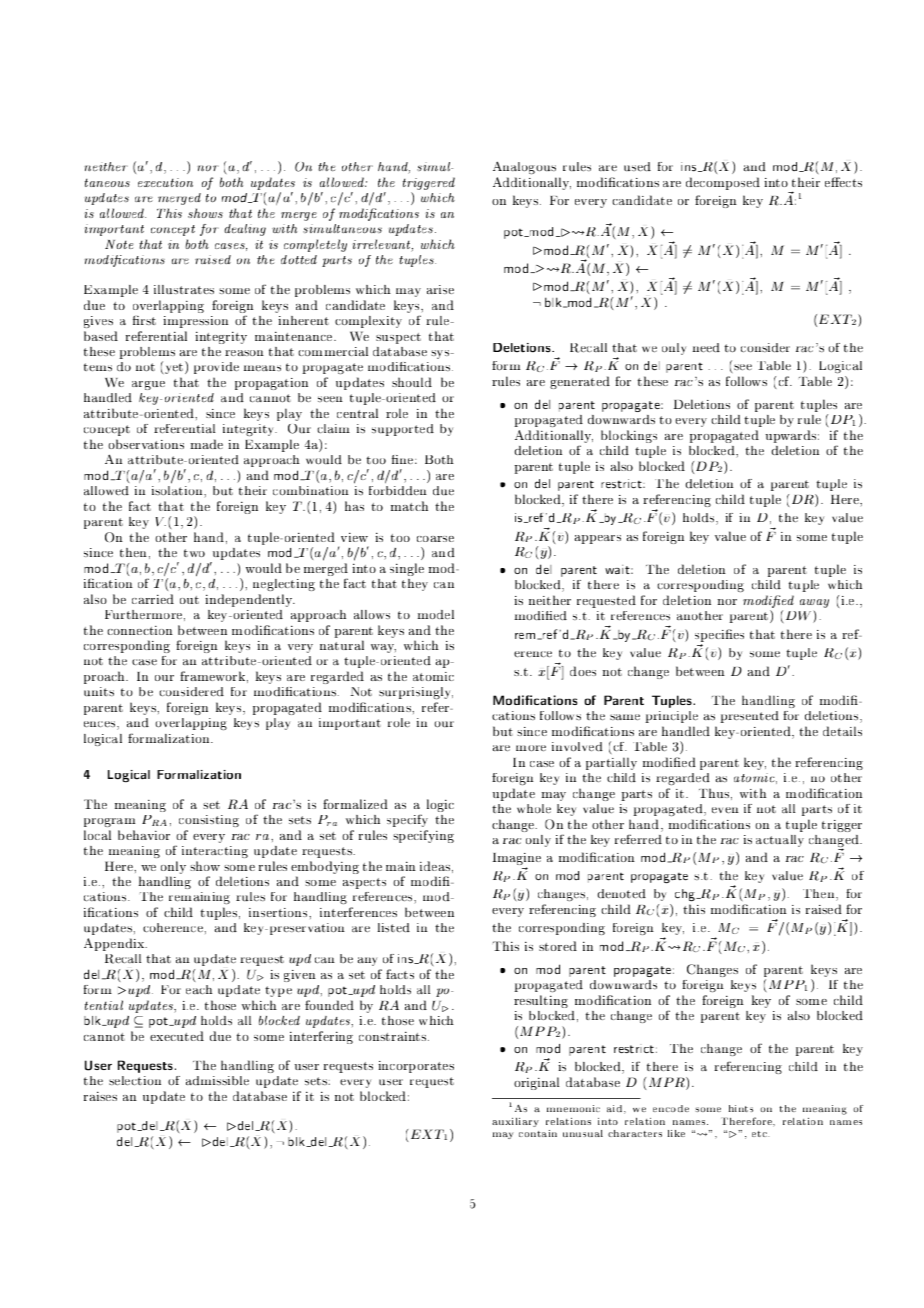  Describe the element at coordinates (723, 183) in the screenshot. I see `decomposed` at that location.
